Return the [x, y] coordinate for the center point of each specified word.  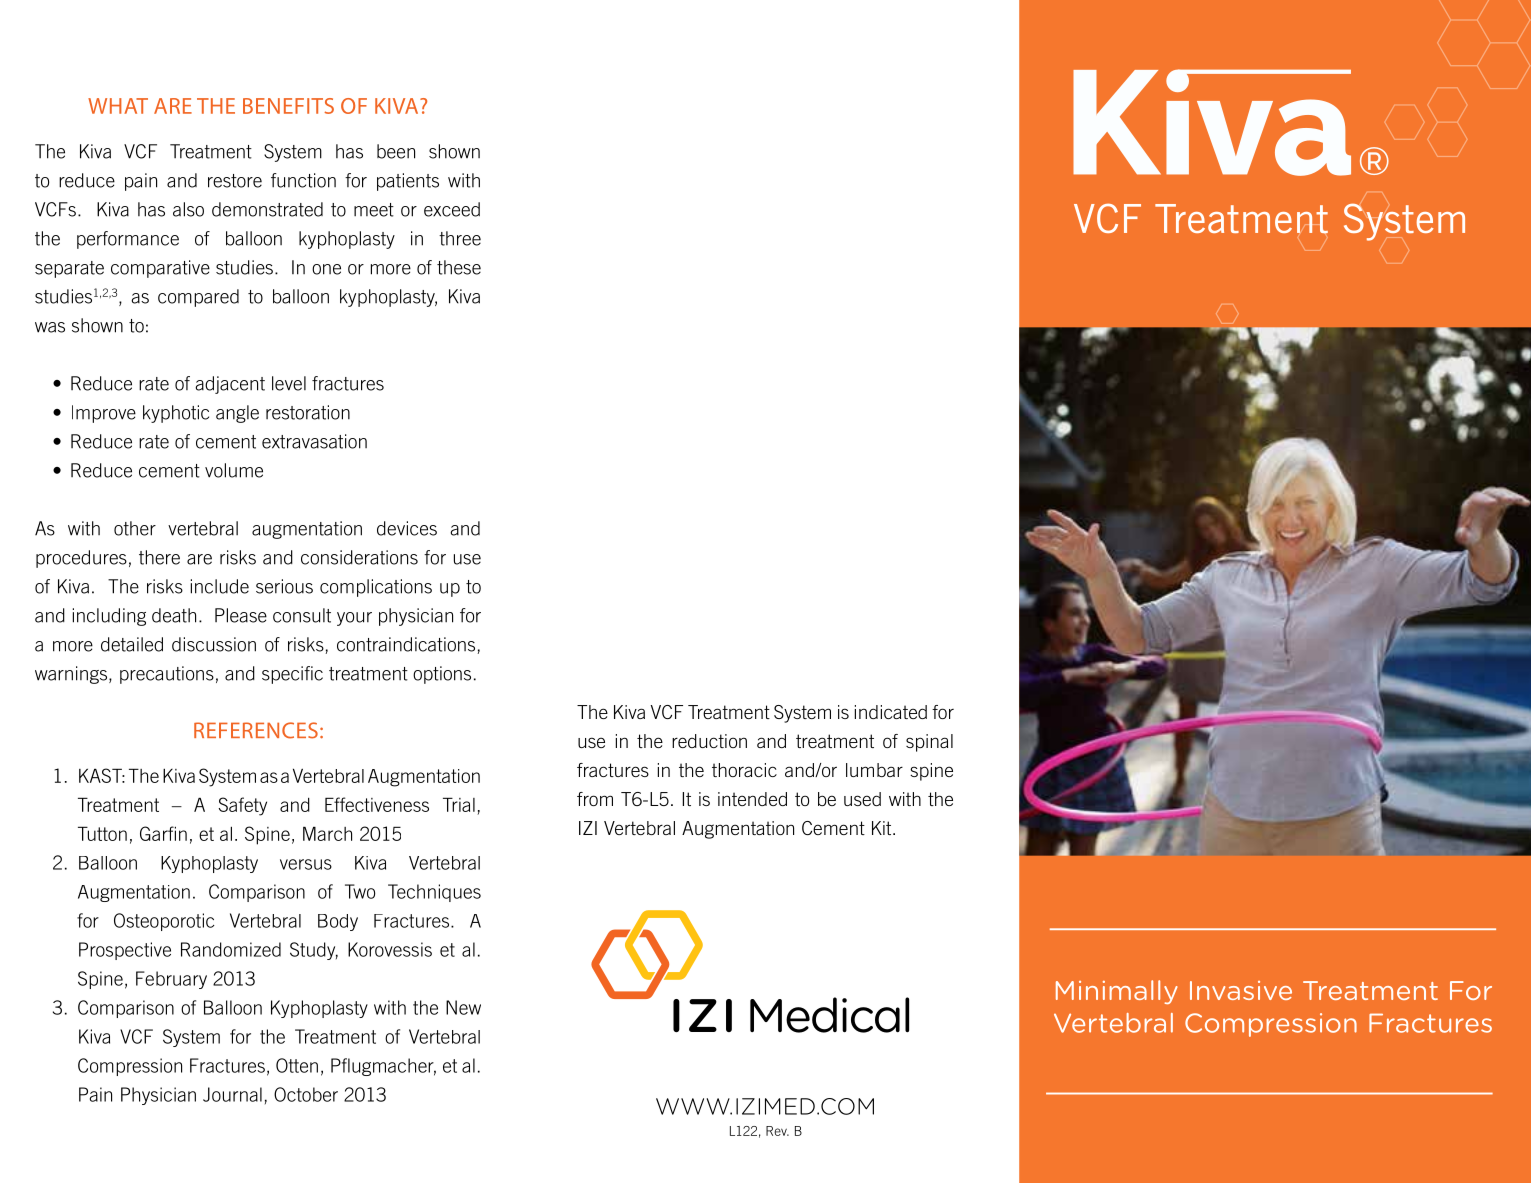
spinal [929, 743]
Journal [232, 1094]
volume [234, 470]
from [595, 799]
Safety [243, 806]
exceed [452, 209]
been [396, 151]
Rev [777, 1131]
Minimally [1117, 992]
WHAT [118, 106]
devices [407, 528]
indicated [891, 712]
